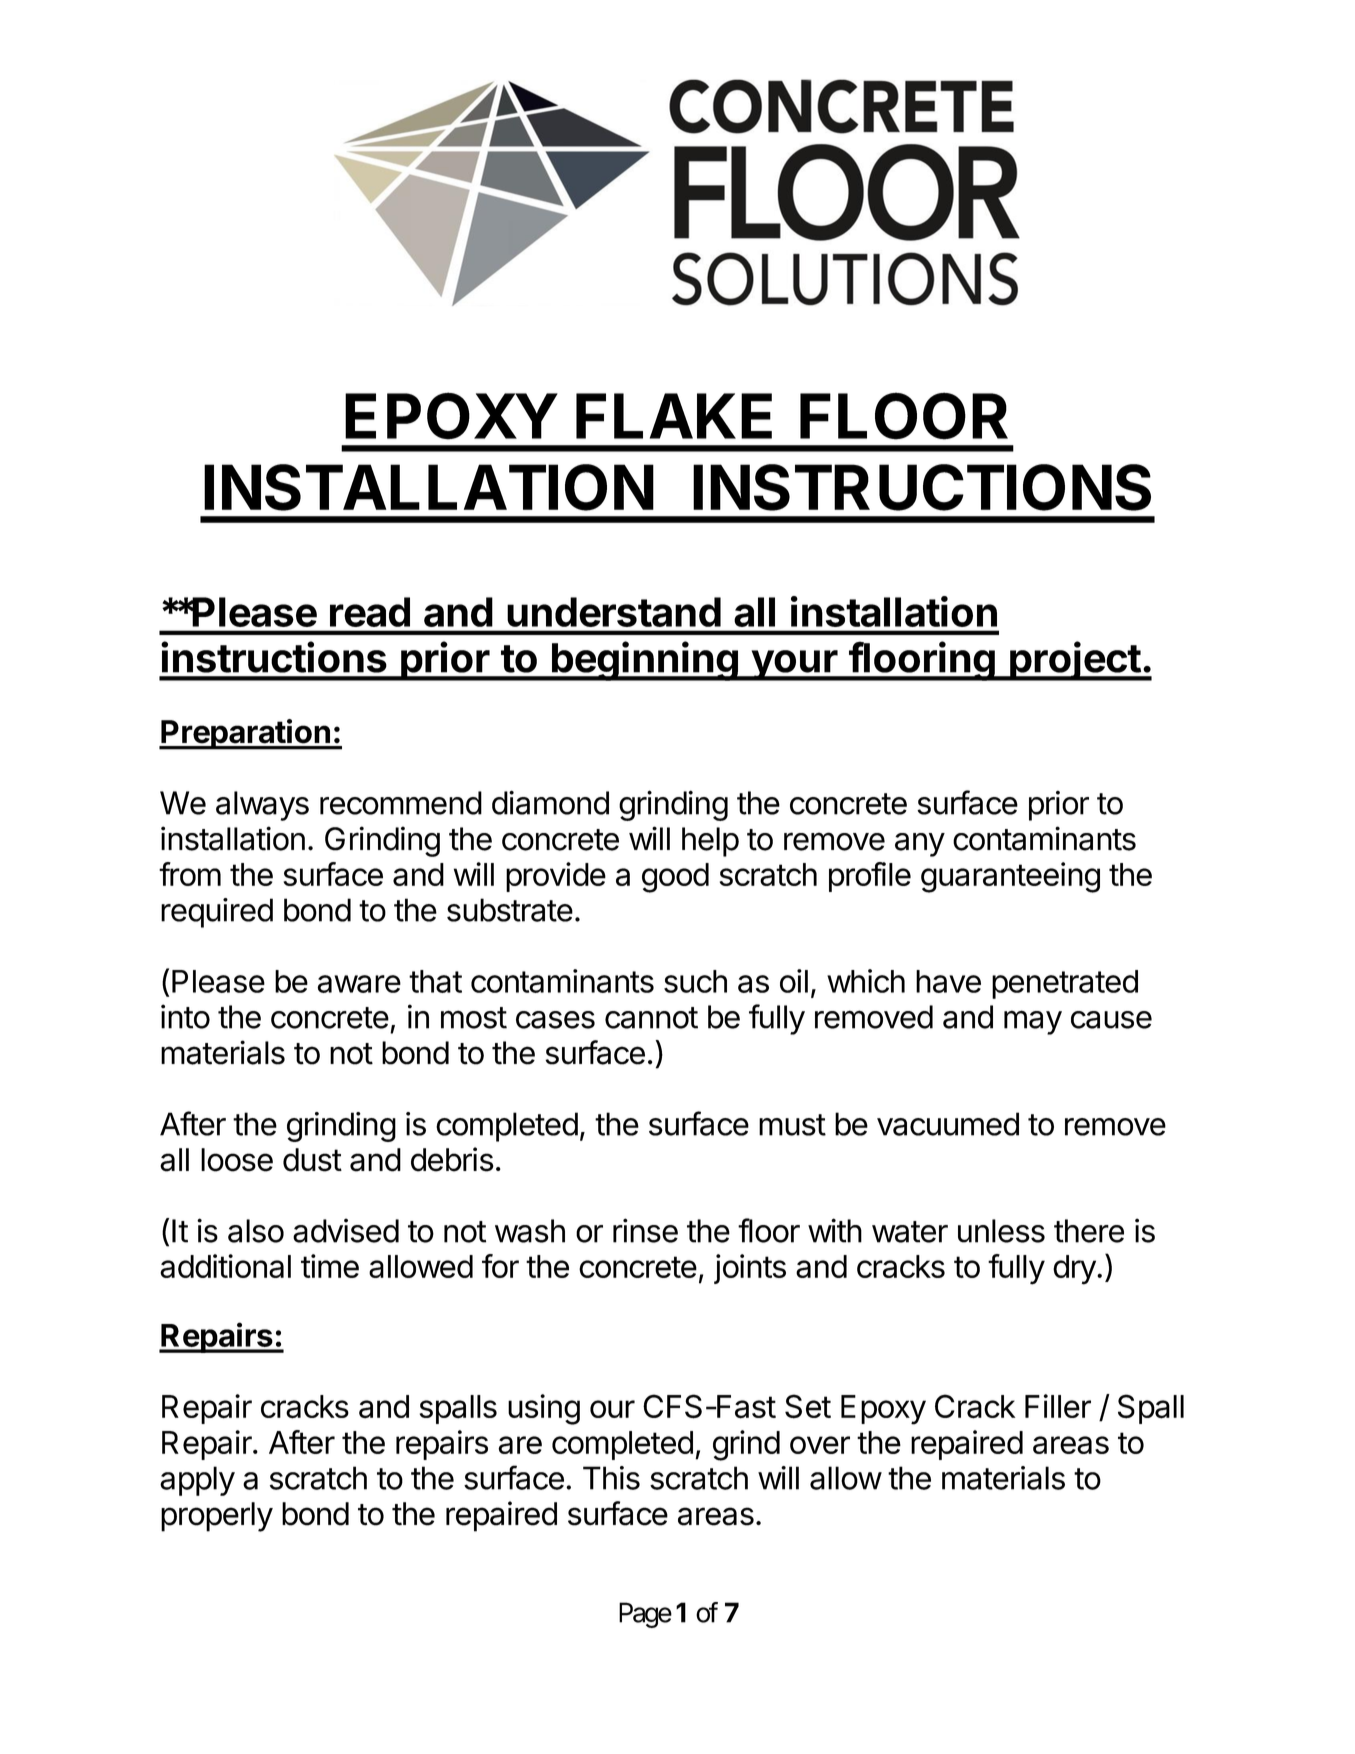 Image resolution: width=1355 pixels, height=1754 pixels. Describe the element at coordinates (1075, 661) in the screenshot. I see `project` at that location.
